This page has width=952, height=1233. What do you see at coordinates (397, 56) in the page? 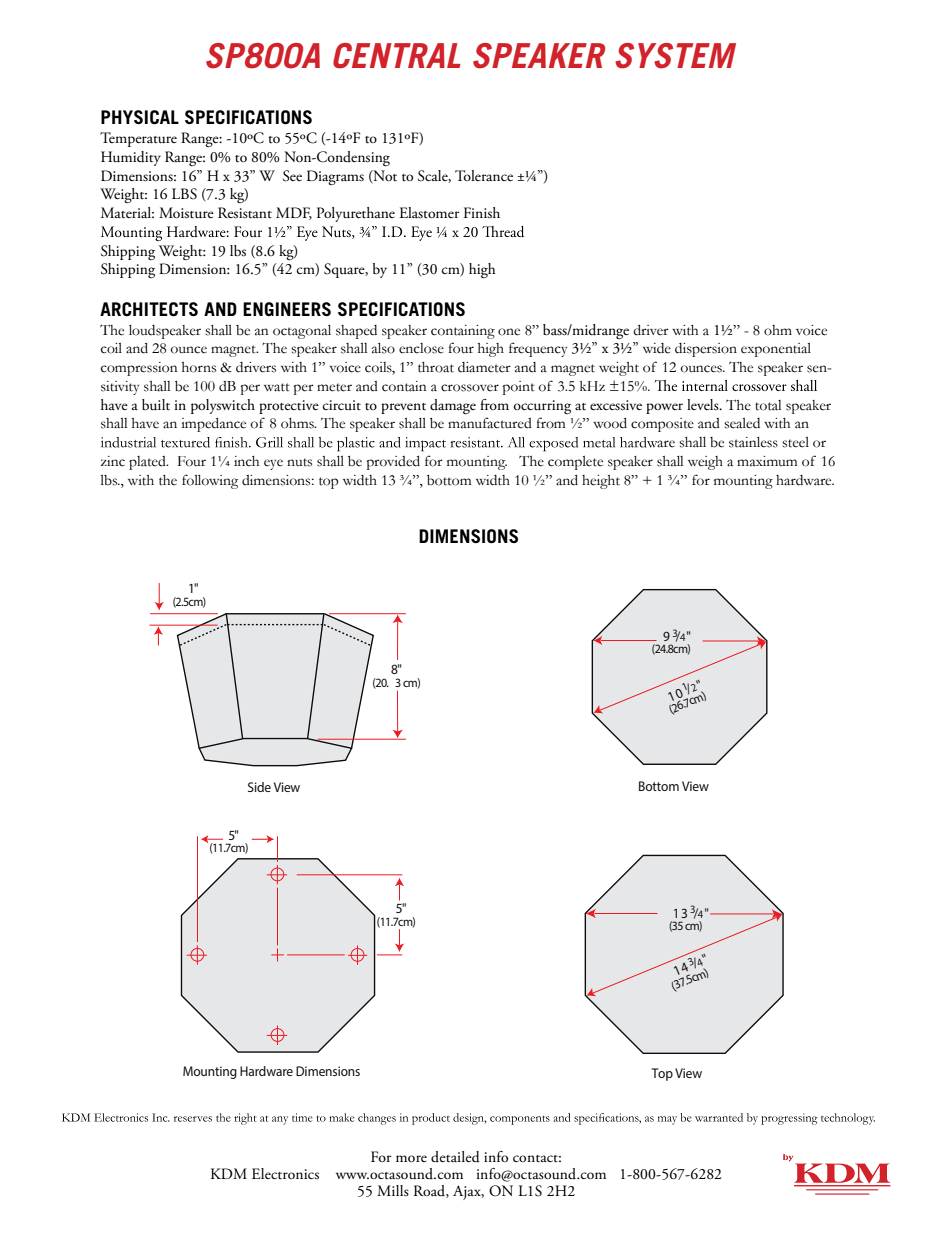
I see `CENTRAL` at bounding box center [397, 56].
